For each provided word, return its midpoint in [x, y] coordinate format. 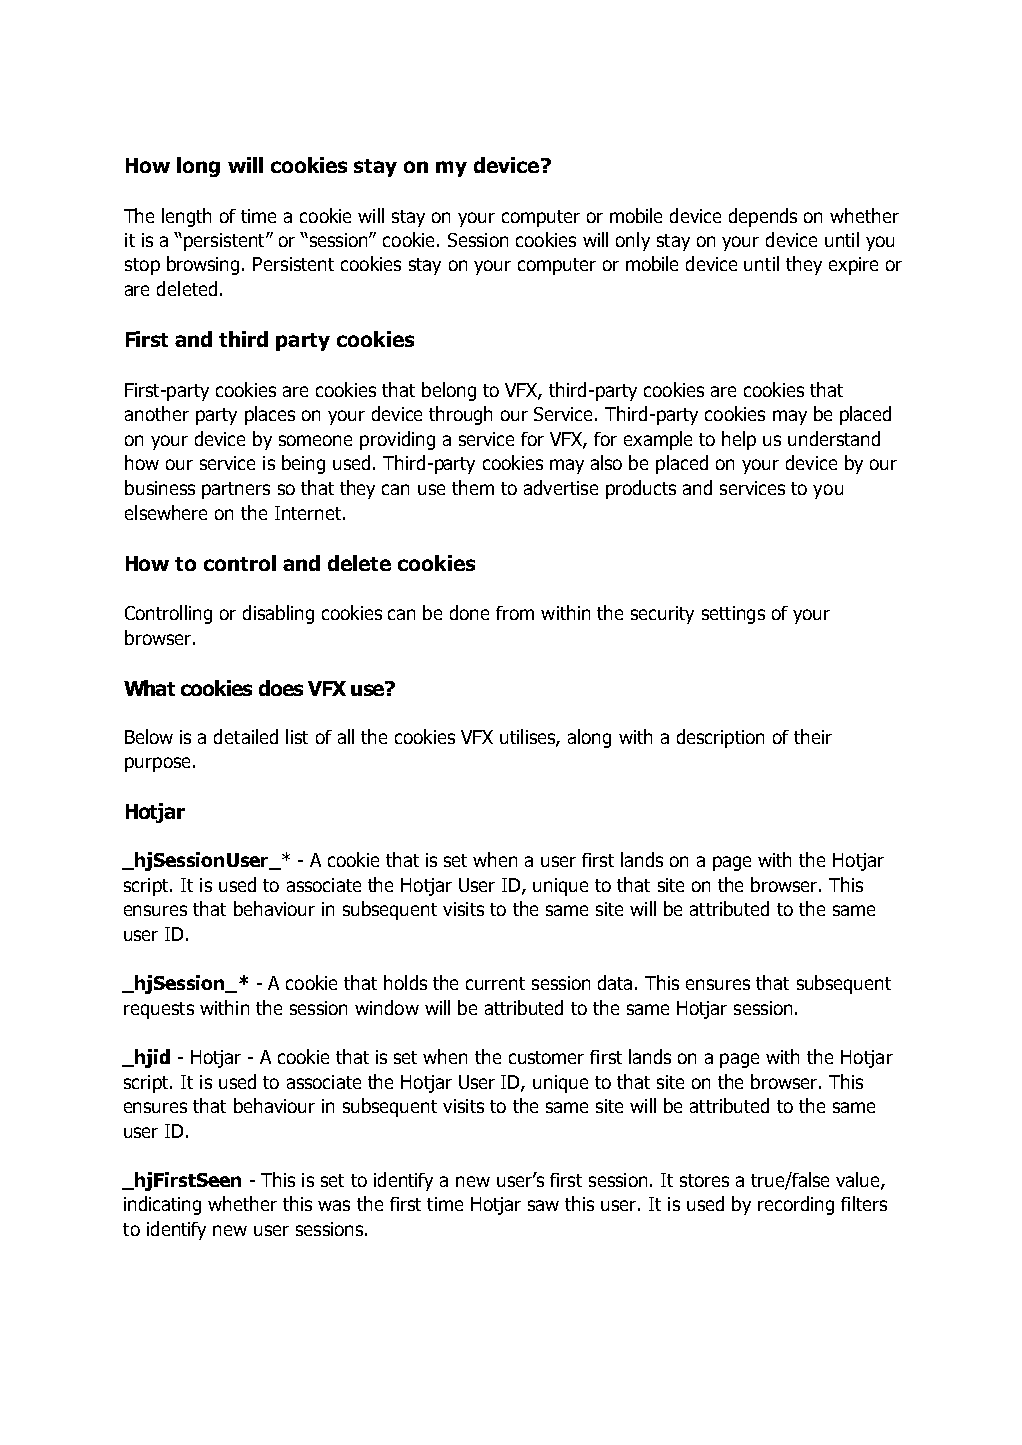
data [617, 982]
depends [763, 217]
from [515, 613]
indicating [162, 1205]
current [495, 983]
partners [236, 490]
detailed [246, 736]
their [813, 736]
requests [159, 1010]
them [473, 487]
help [739, 440]
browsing [203, 265]
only [633, 241]
